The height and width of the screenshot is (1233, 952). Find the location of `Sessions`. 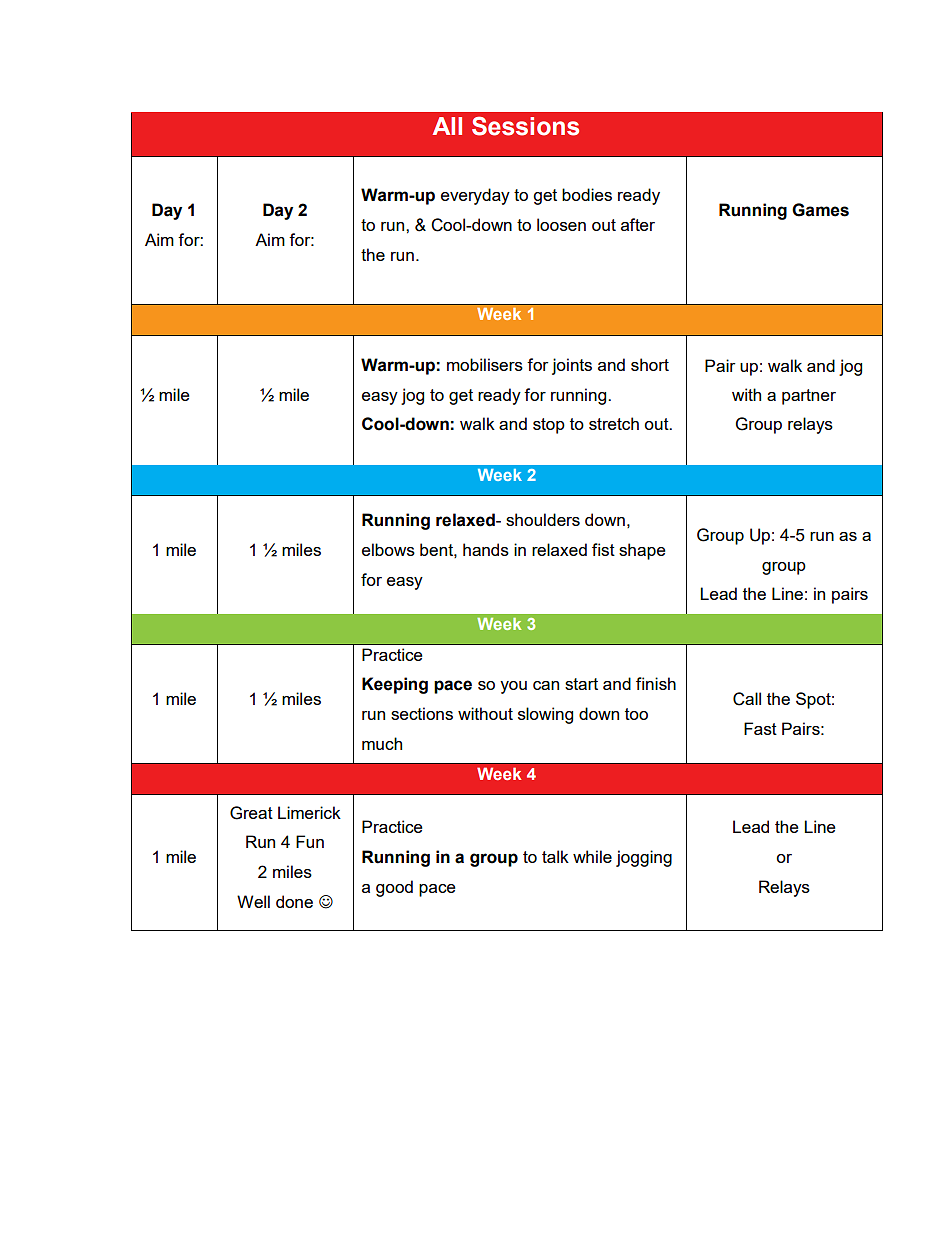

Sessions is located at coordinates (525, 126).
